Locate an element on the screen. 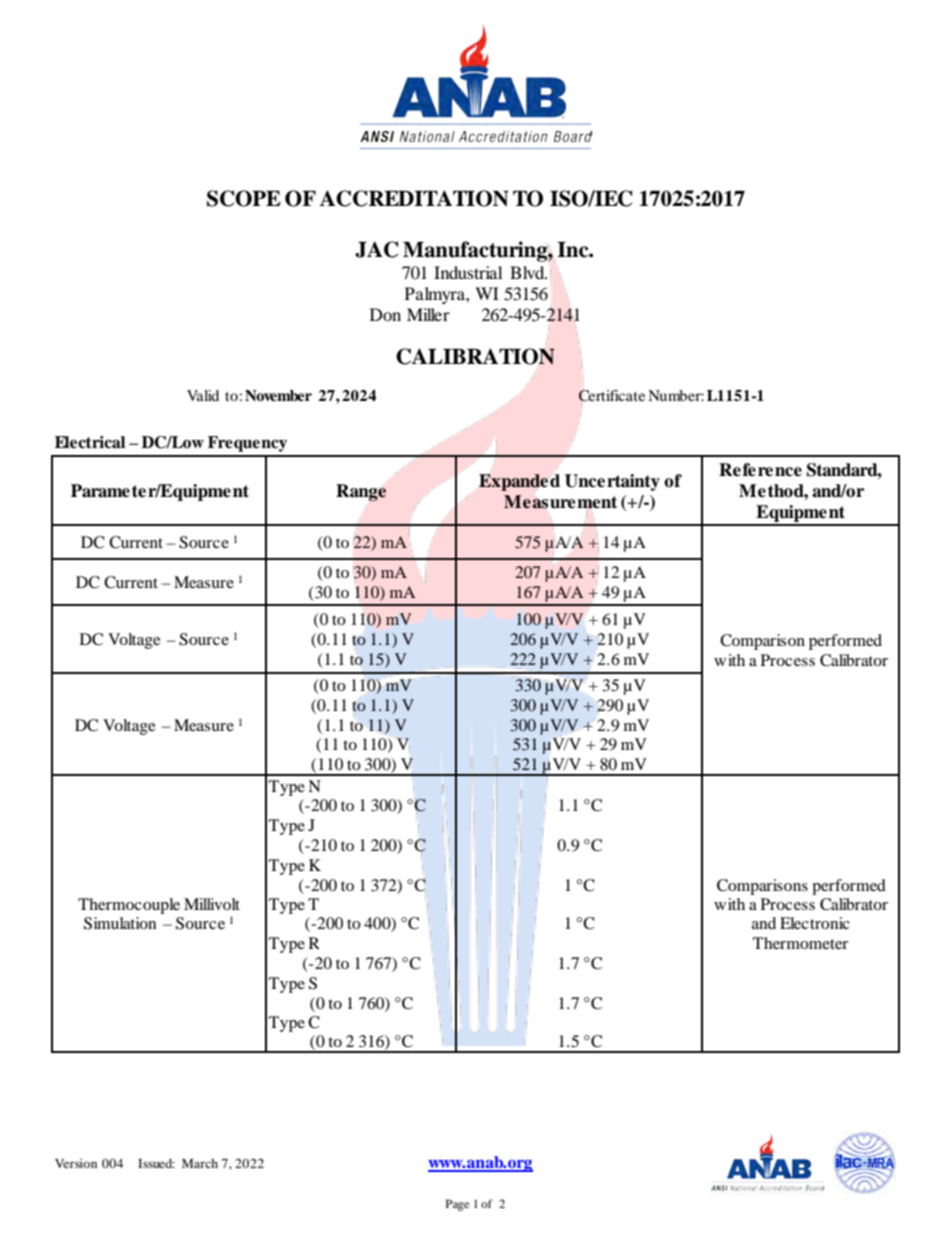 This screenshot has height=1233, width=952. Issued is located at coordinates (156, 1163).
